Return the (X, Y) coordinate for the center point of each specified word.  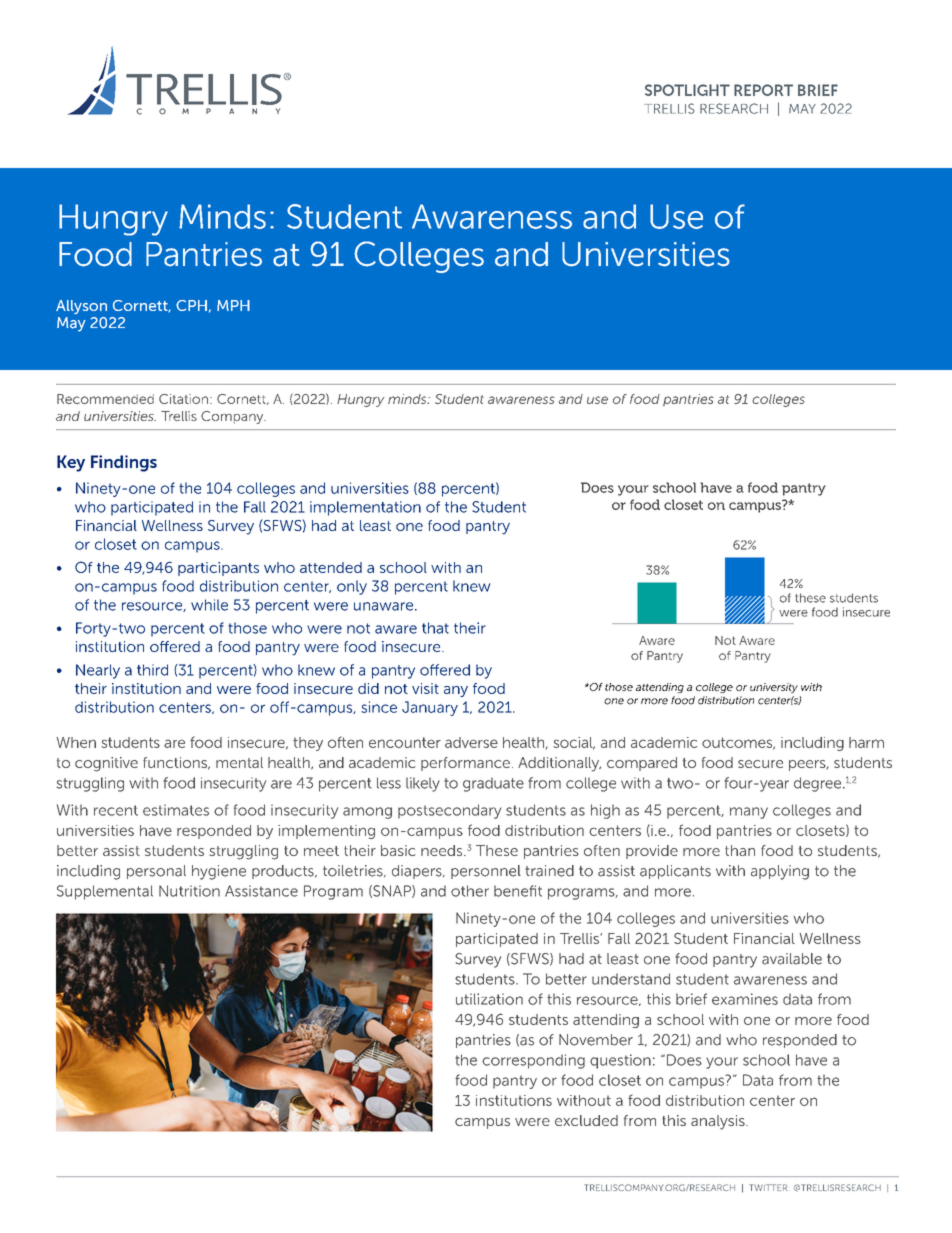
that (435, 628)
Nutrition (189, 891)
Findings (124, 463)
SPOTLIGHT (687, 90)
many (749, 813)
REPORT (763, 90)
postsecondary (449, 811)
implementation (365, 508)
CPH (191, 305)
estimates (176, 810)
